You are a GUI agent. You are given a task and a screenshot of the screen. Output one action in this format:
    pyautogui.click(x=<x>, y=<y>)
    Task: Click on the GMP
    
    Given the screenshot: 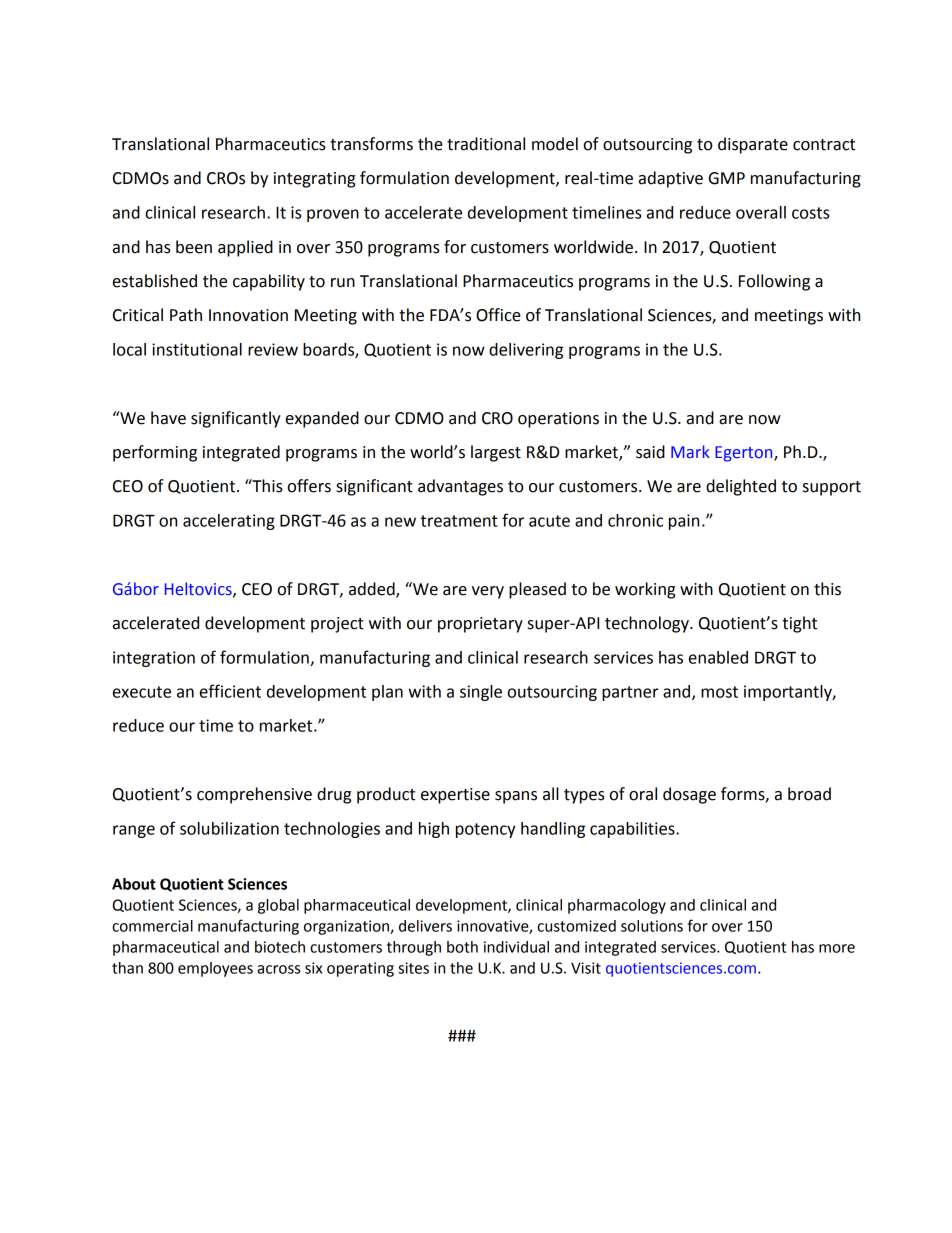 What is the action you would take?
    pyautogui.click(x=727, y=178)
